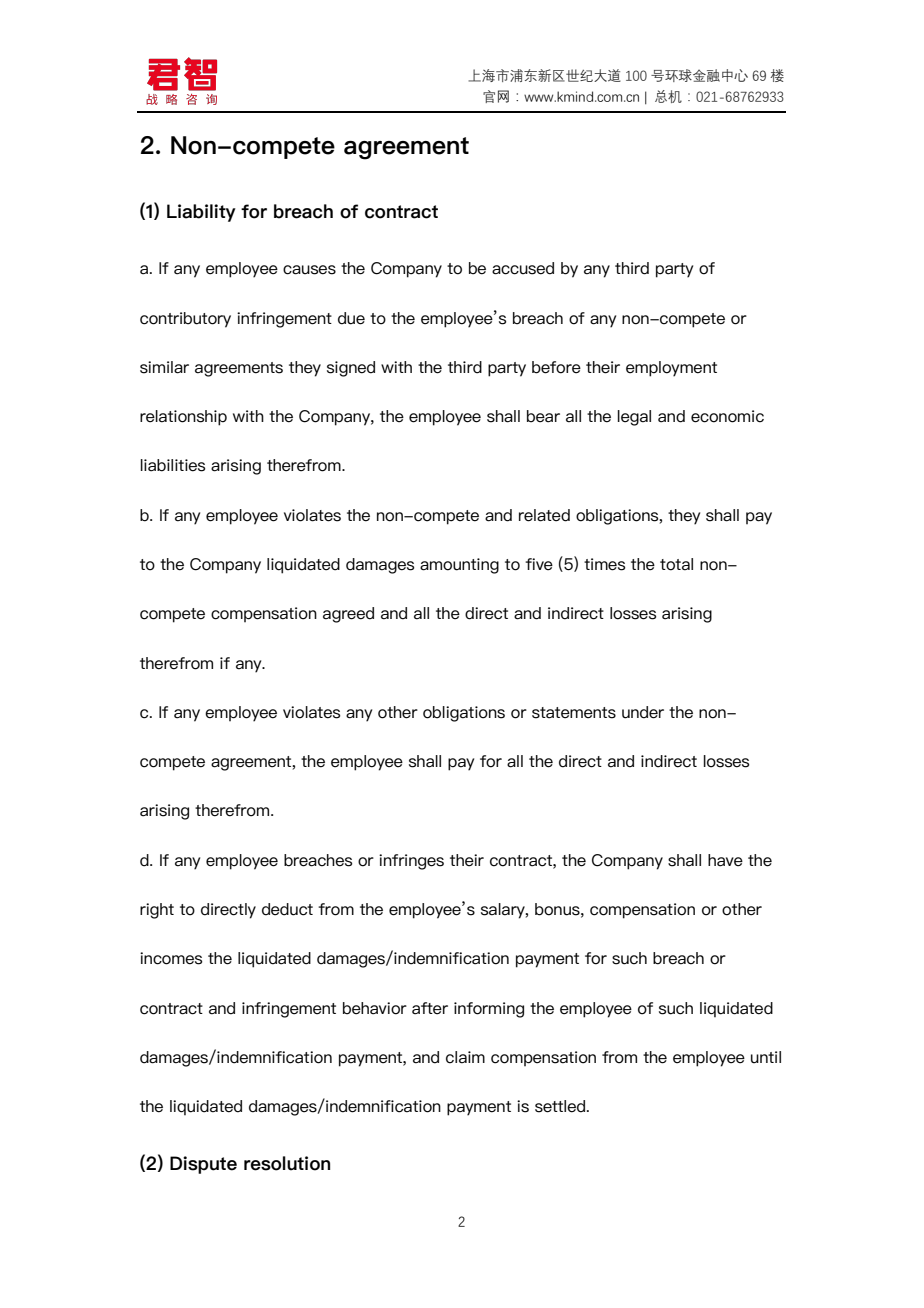 The image size is (924, 1308). I want to click on Liability, so click(201, 213).
